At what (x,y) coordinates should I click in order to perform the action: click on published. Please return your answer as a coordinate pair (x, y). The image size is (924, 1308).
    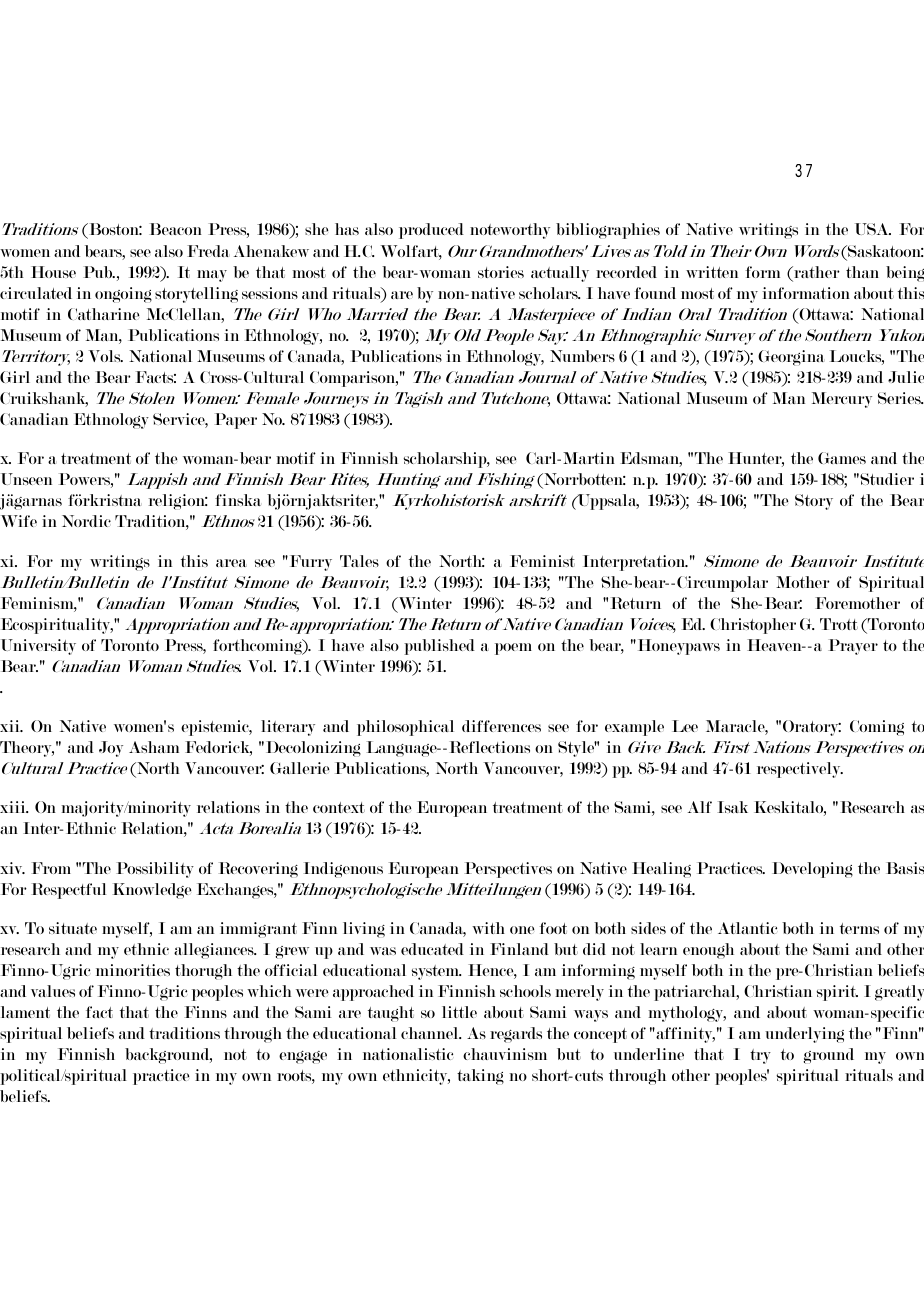
    Looking at the image, I should click on (439, 647).
